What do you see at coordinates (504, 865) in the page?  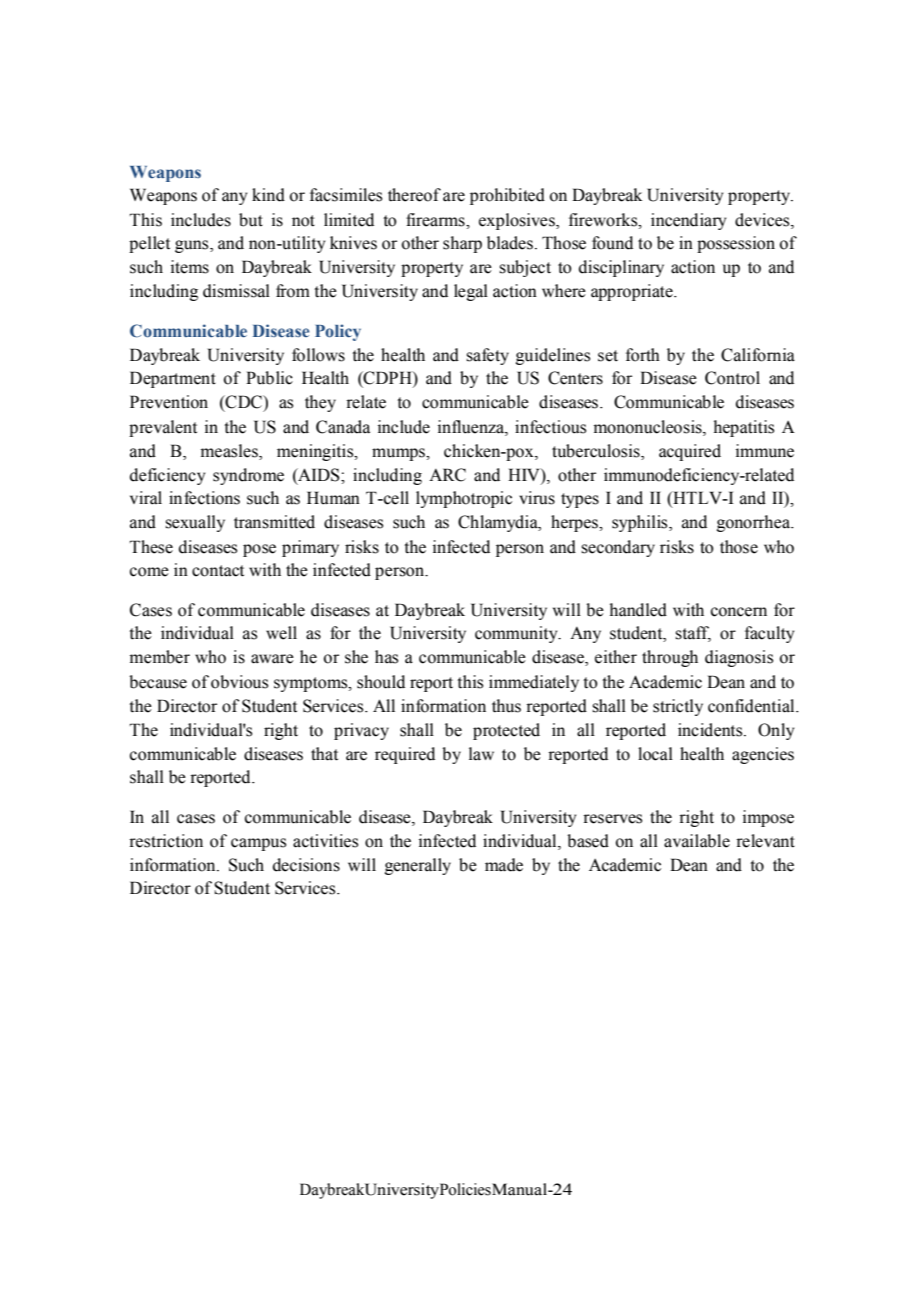 I see `made` at bounding box center [504, 865].
